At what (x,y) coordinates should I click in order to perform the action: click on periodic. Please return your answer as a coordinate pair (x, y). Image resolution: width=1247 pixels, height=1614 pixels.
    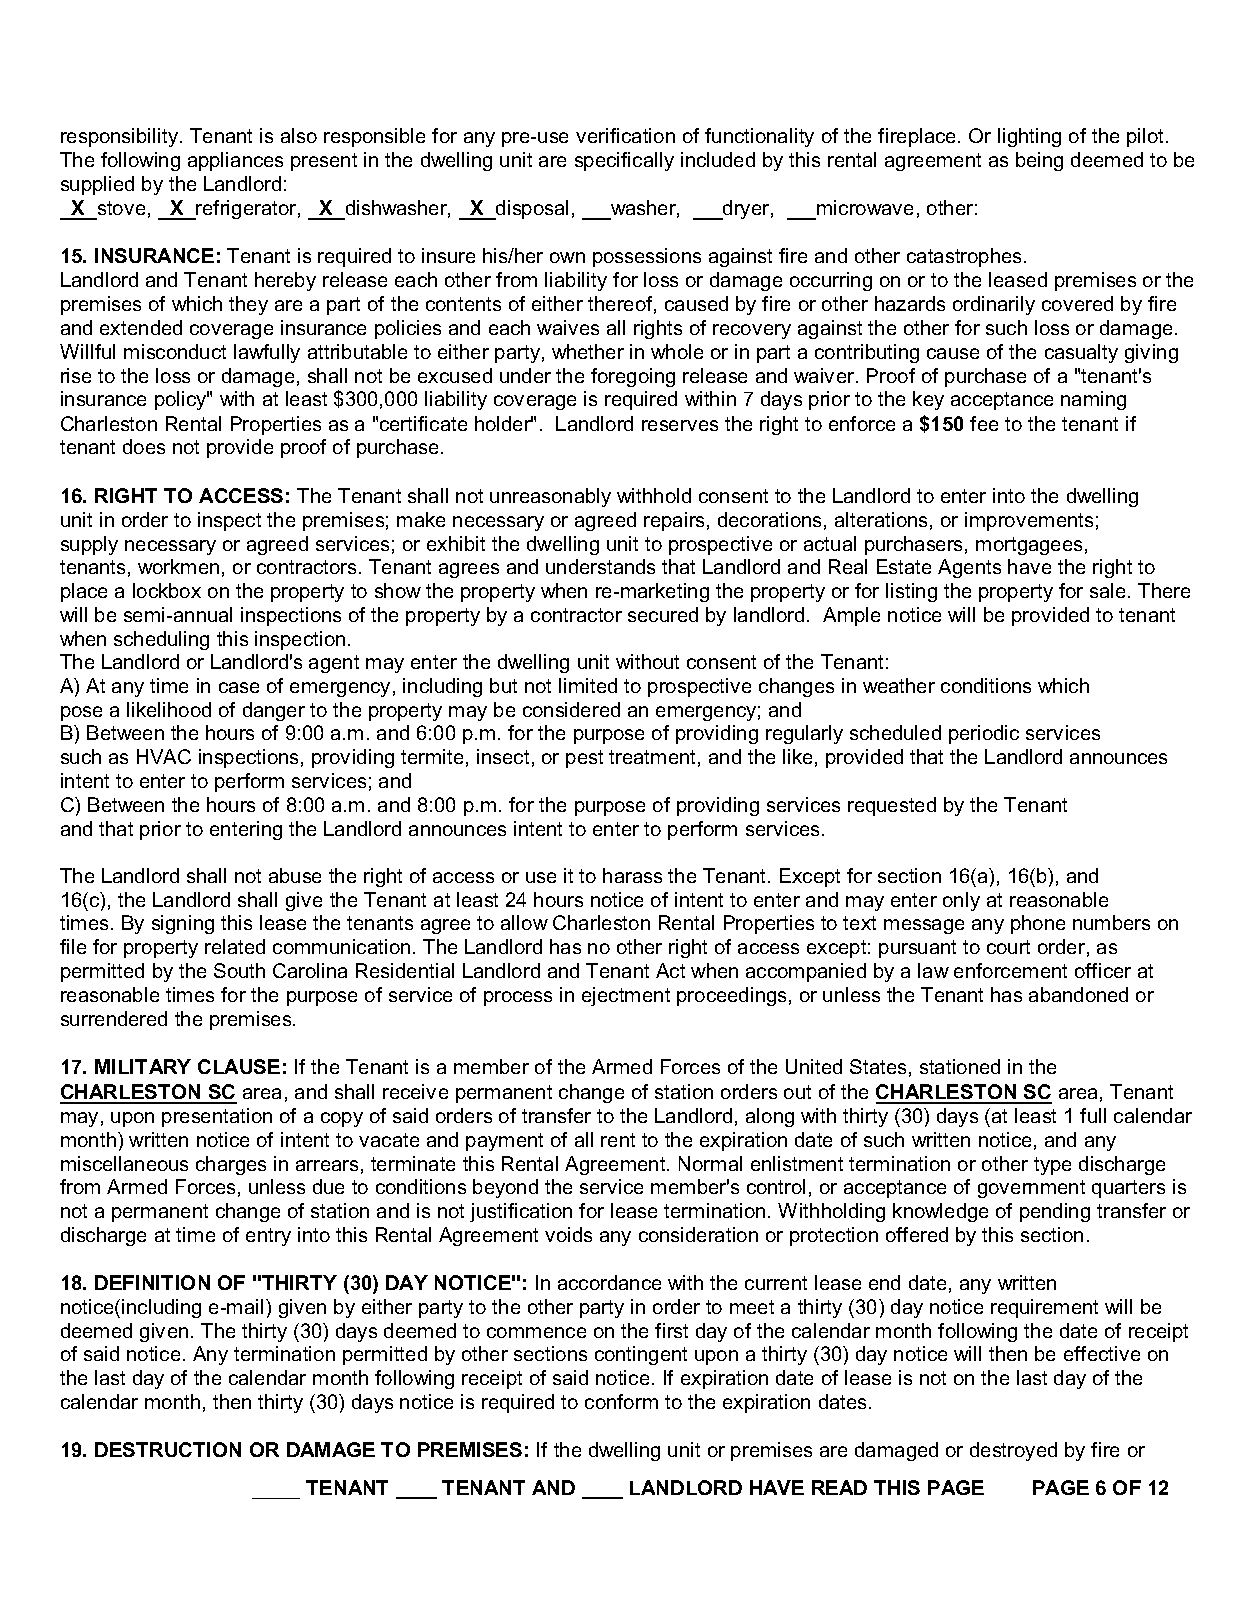
    Looking at the image, I should click on (984, 734).
